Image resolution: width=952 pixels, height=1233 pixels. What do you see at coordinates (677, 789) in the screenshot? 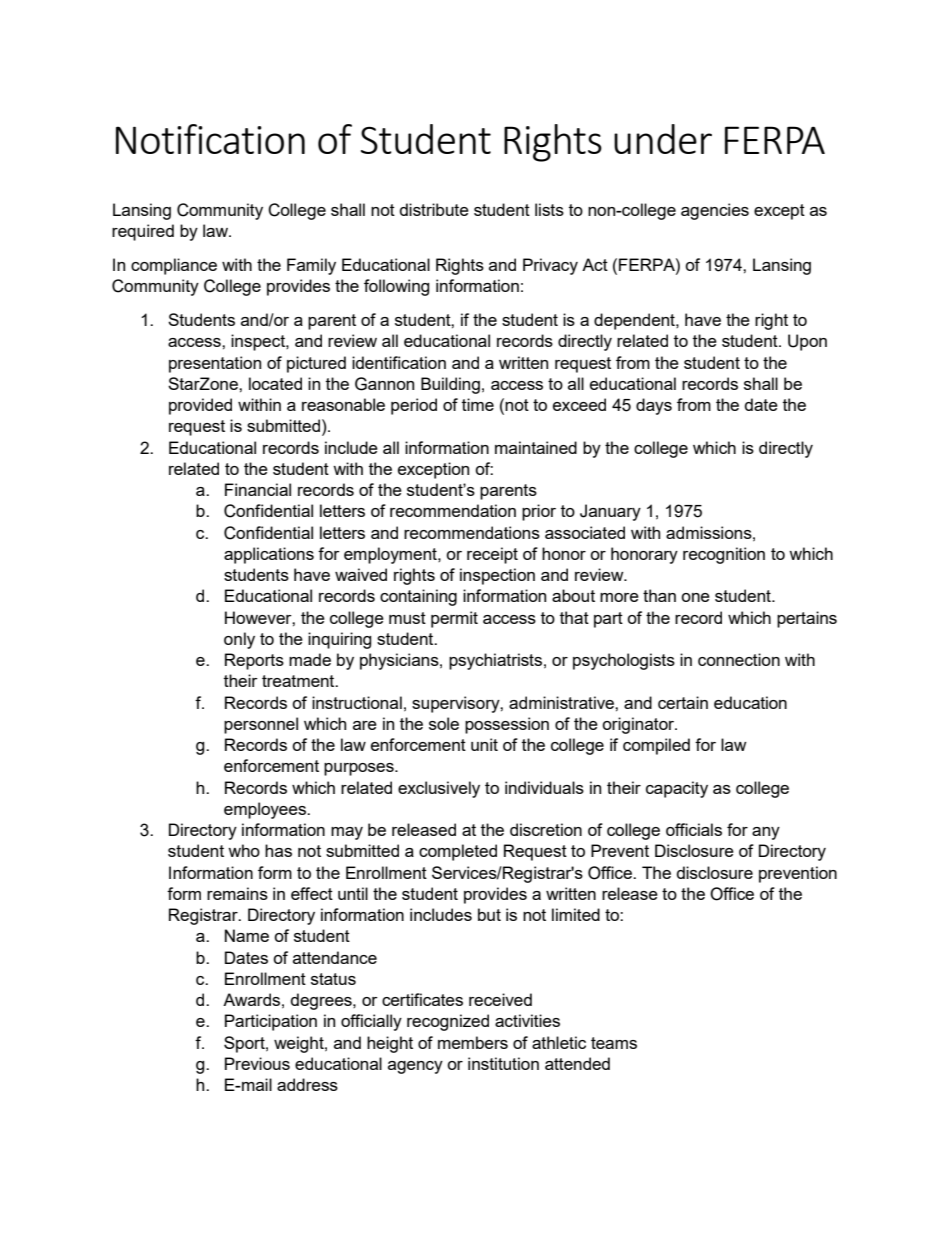
I see `capacity` at bounding box center [677, 789].
